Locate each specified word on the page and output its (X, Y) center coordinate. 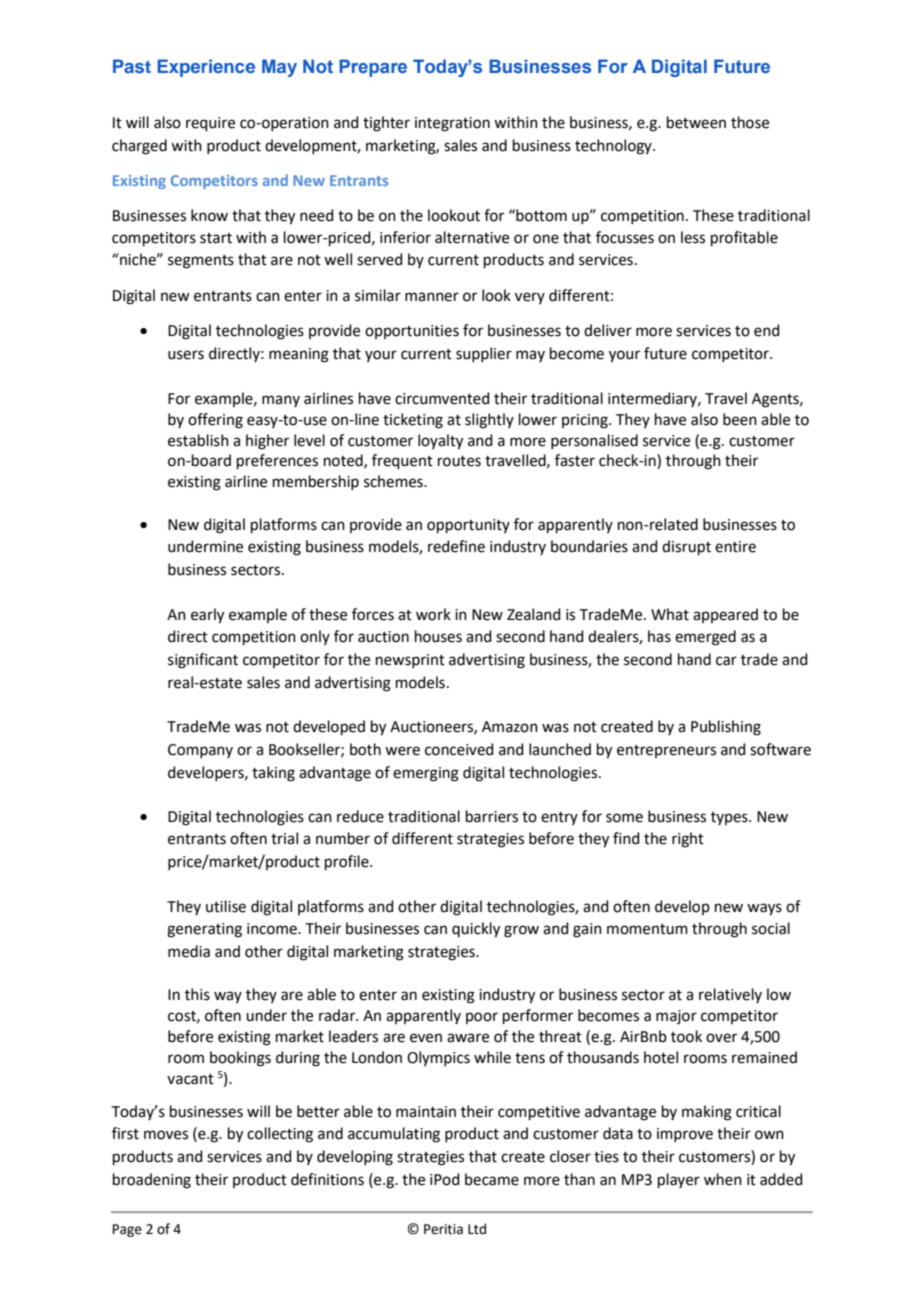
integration (452, 124)
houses (438, 636)
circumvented (442, 398)
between (696, 122)
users (186, 355)
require (210, 124)
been (740, 419)
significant (203, 661)
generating (204, 930)
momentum (647, 929)
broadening (152, 1181)
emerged (705, 638)
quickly (476, 930)
